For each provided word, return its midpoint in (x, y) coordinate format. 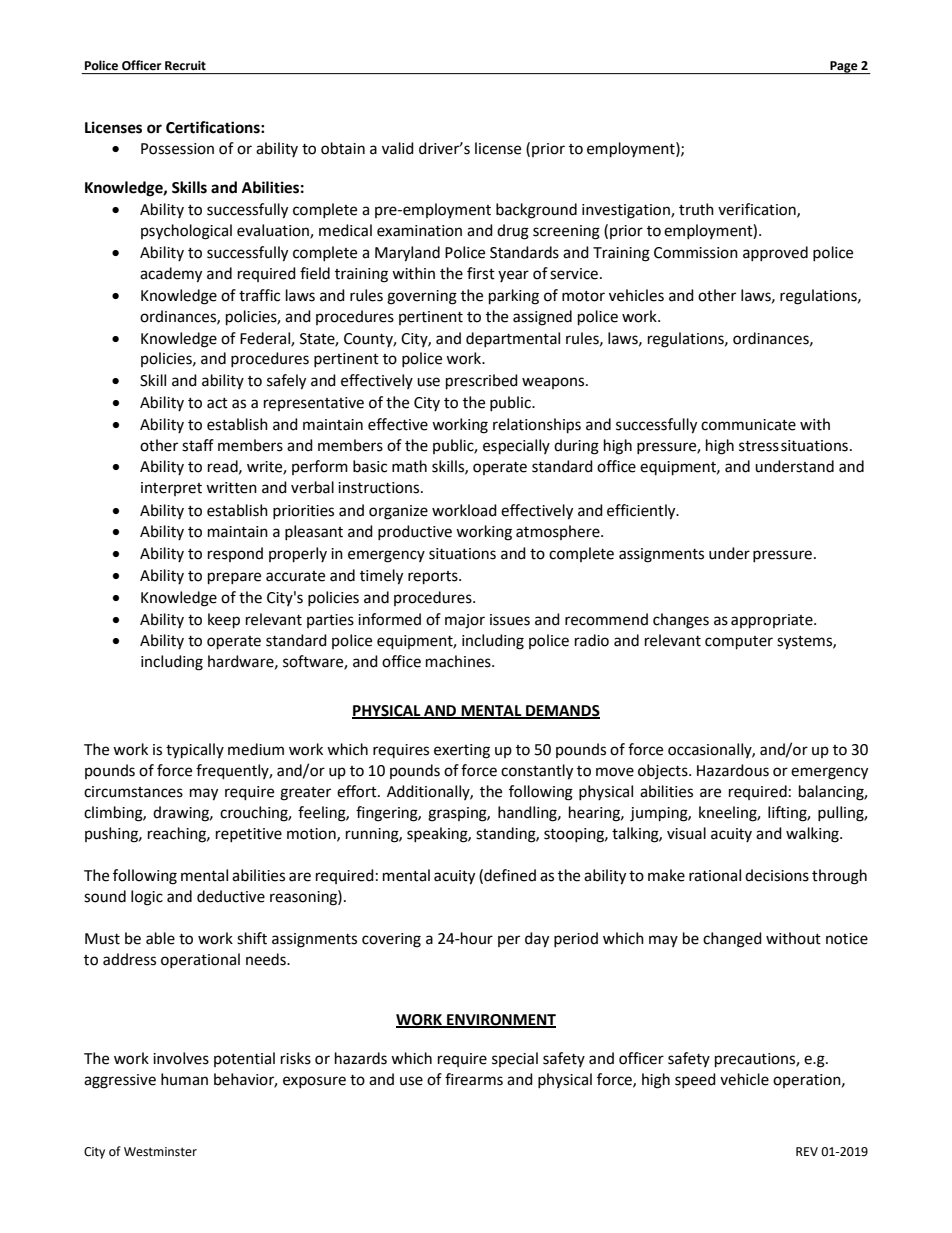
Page (844, 67)
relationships (537, 426)
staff (198, 445)
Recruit (185, 66)
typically (195, 751)
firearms (474, 1079)
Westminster (160, 1152)
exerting (462, 751)
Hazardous (733, 770)
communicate (748, 425)
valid (398, 148)
